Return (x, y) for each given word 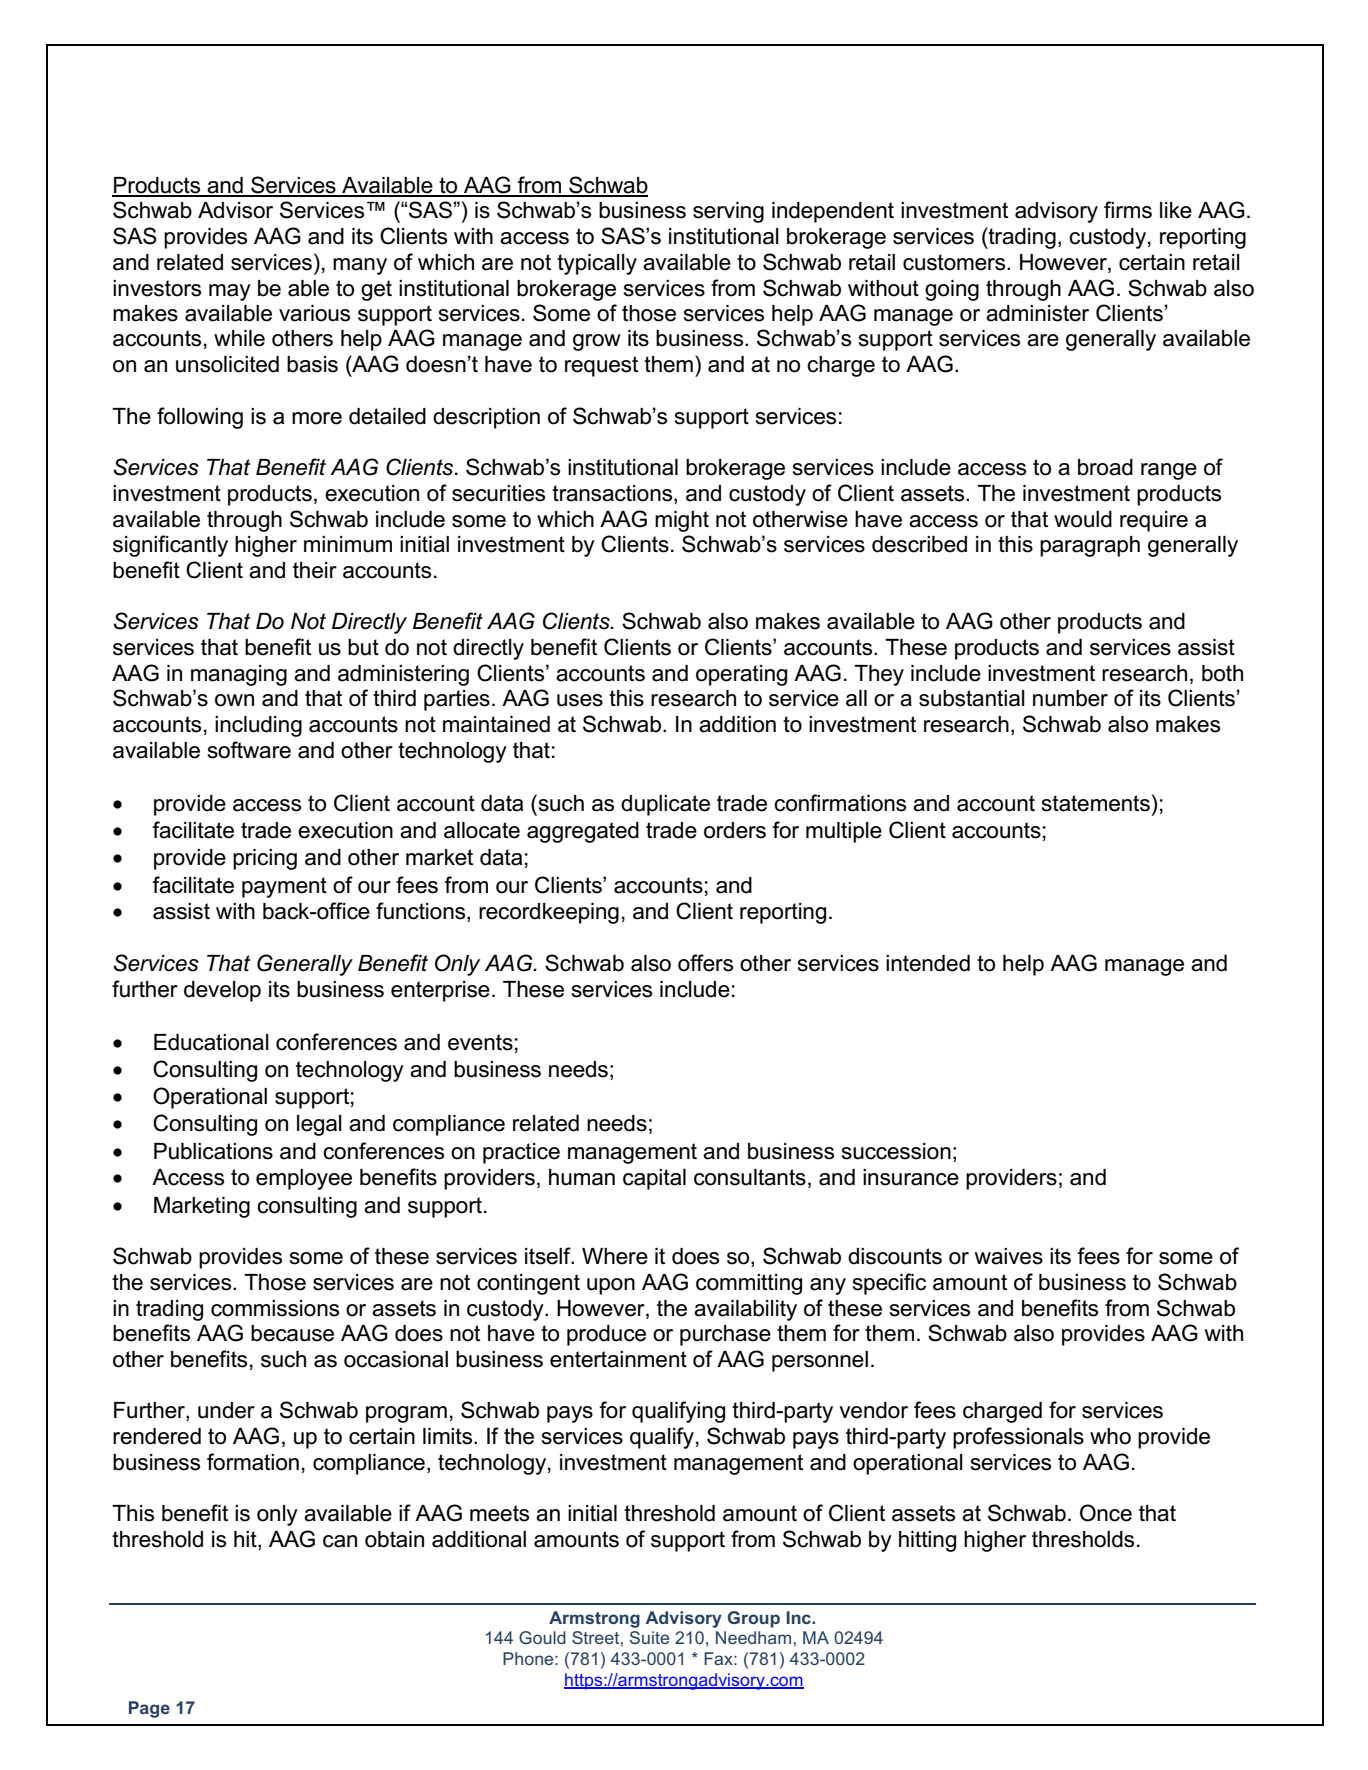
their (315, 570)
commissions (275, 1308)
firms (1128, 210)
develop (222, 991)
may (230, 292)
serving (728, 212)
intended (928, 963)
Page (149, 1709)
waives (1009, 1256)
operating (741, 675)
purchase (725, 1335)
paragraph (1090, 546)
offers (705, 963)
